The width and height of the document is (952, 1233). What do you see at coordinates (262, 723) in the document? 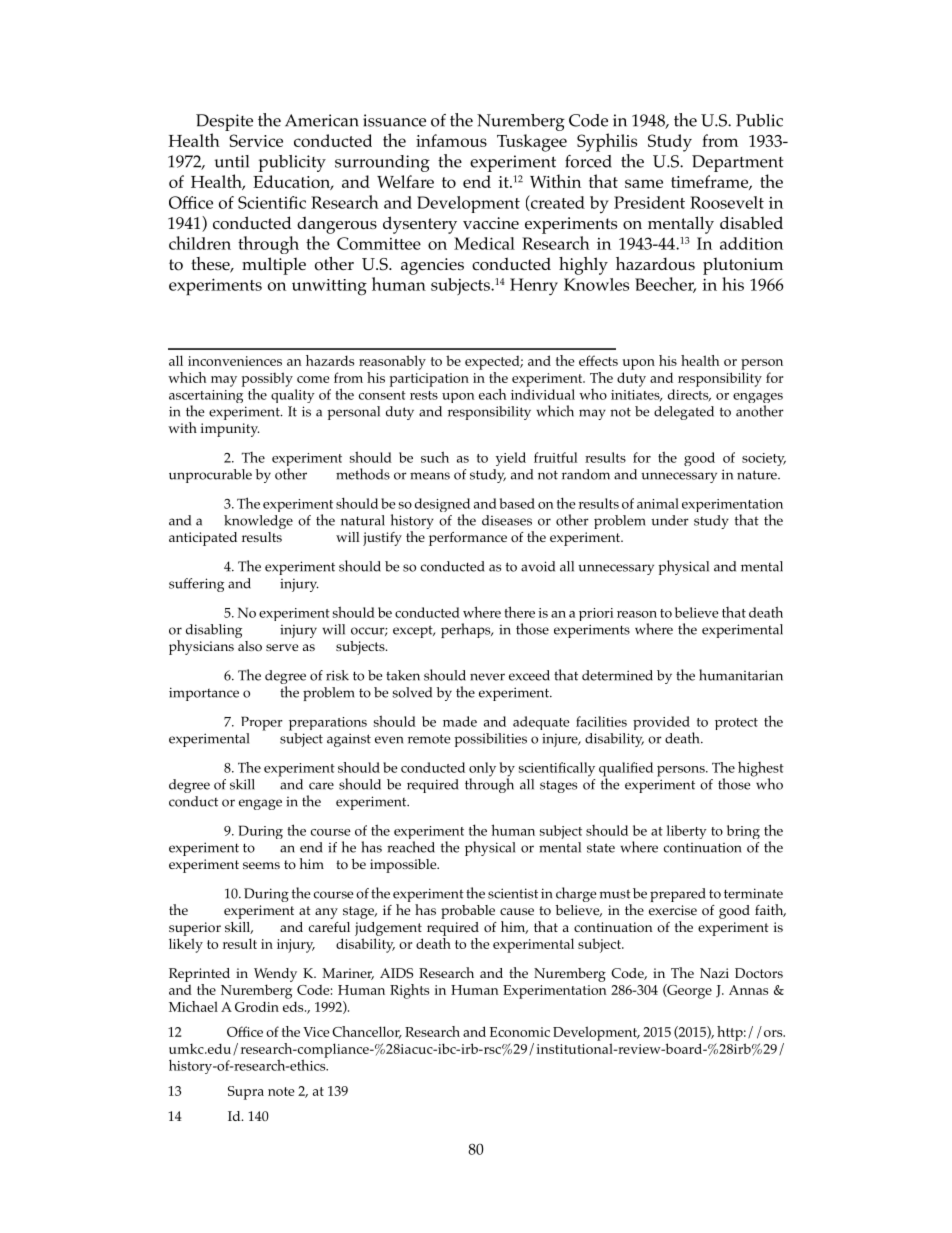
I see `Proper` at bounding box center [262, 723].
